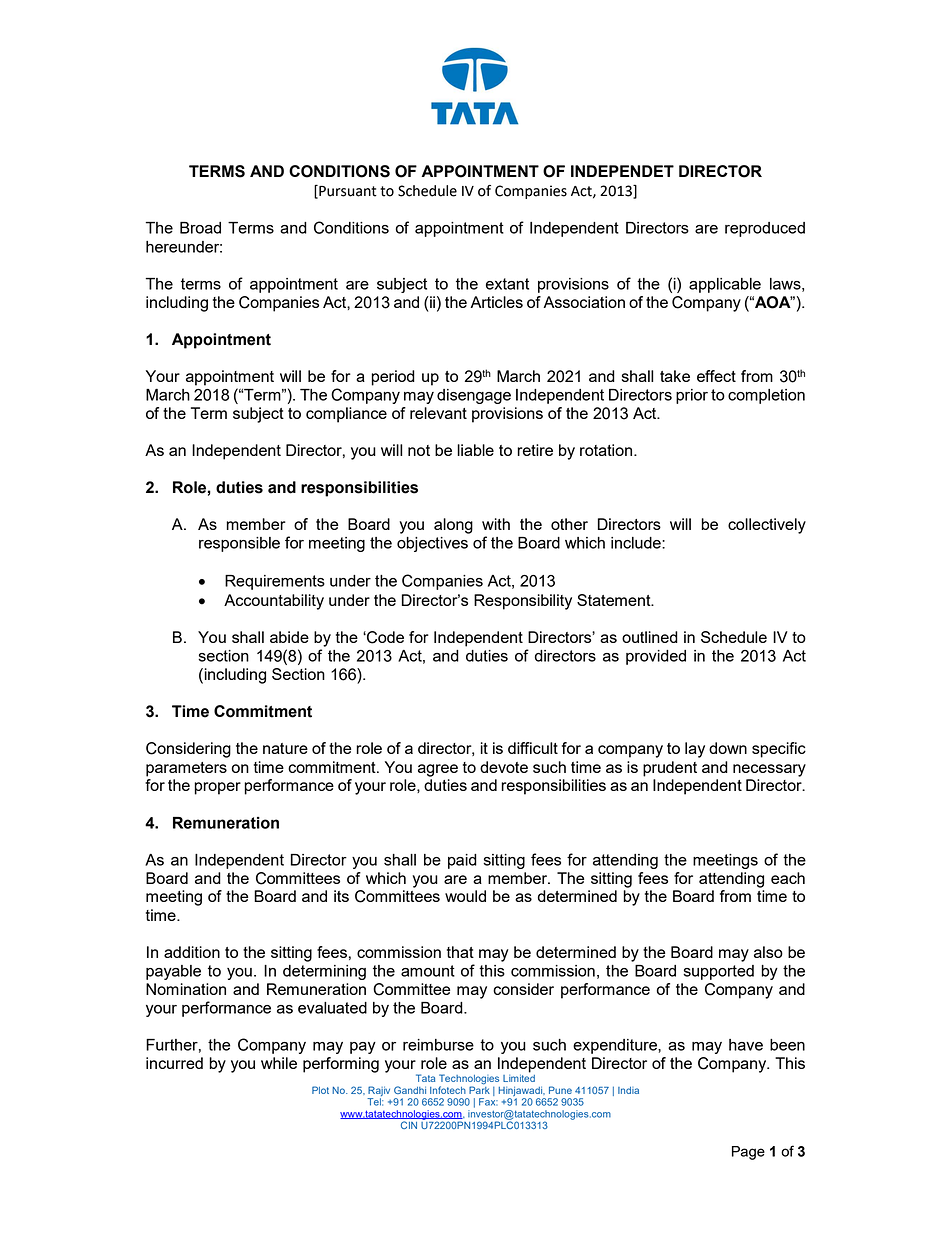 The image size is (952, 1233). I want to click on proper, so click(217, 788).
